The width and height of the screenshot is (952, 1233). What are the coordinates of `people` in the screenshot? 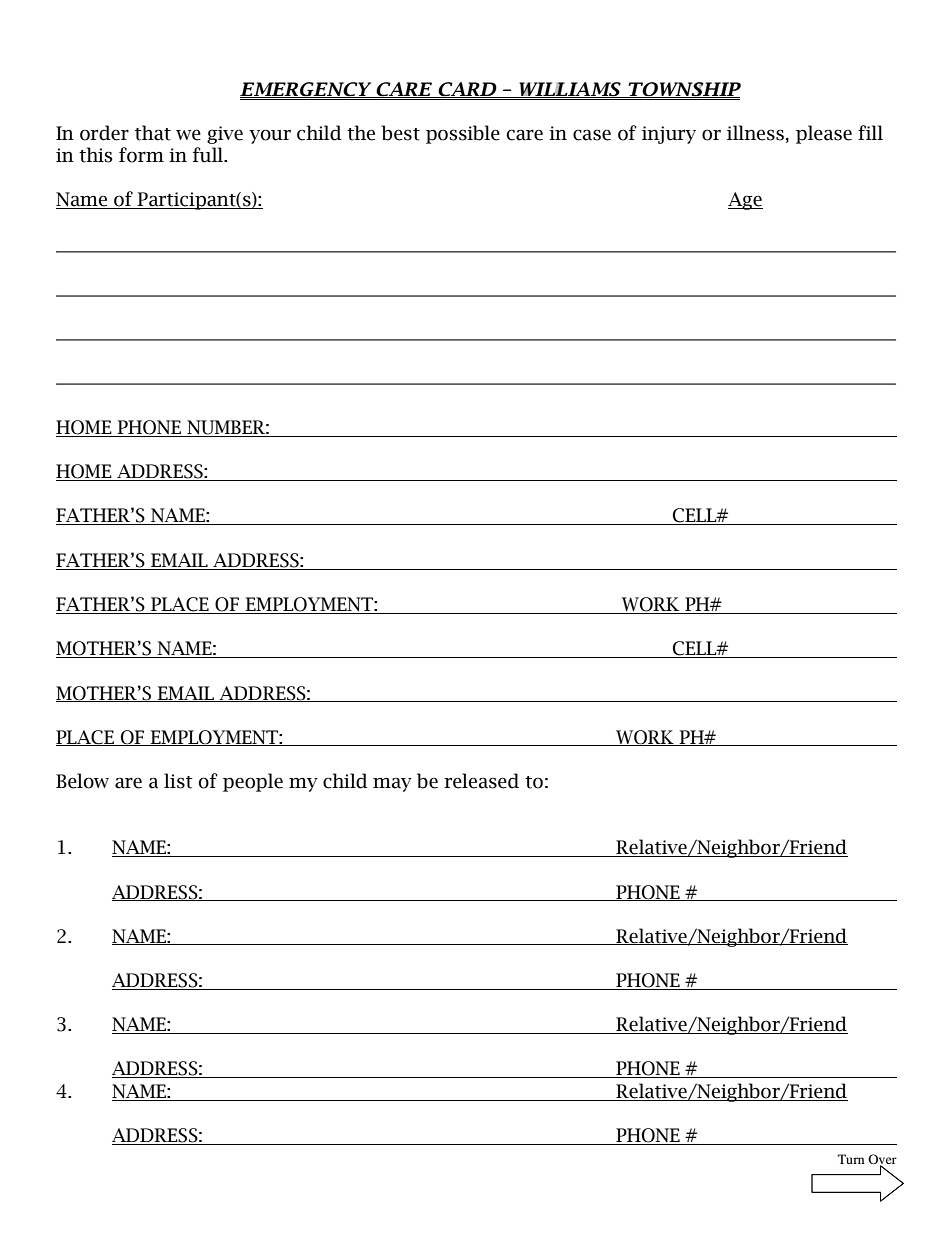 It's located at (253, 782).
